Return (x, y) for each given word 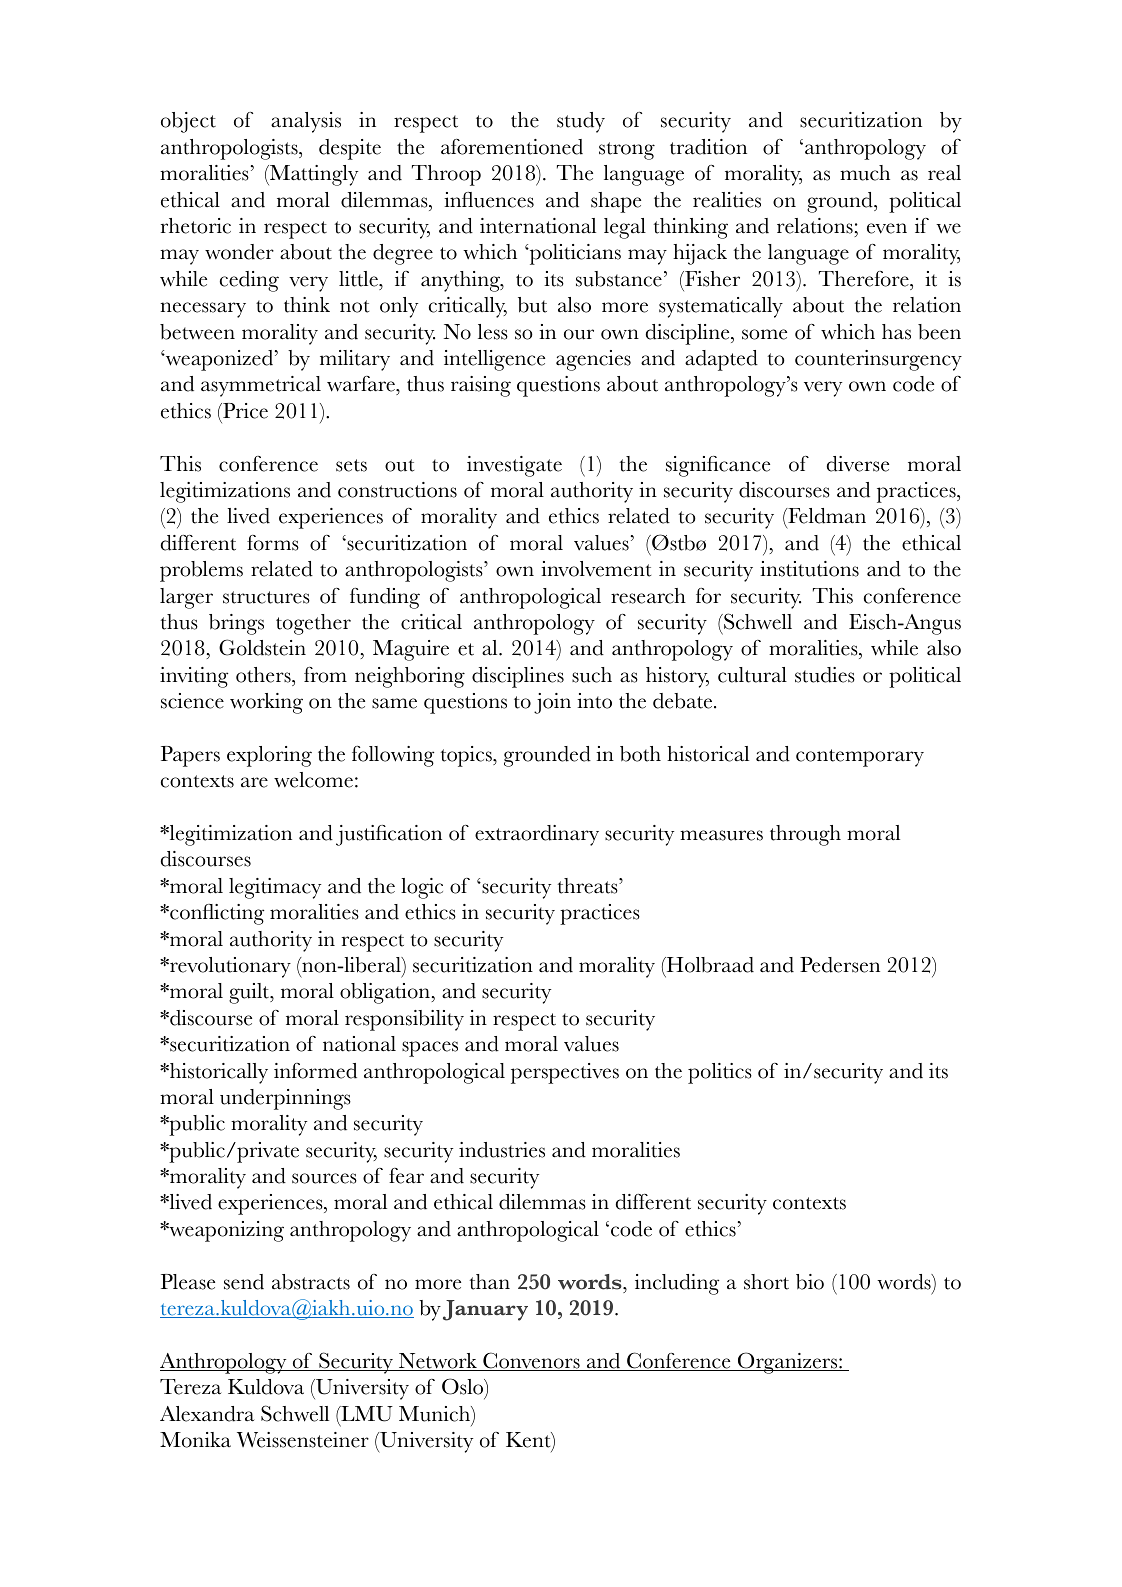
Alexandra (207, 1414)
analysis (306, 122)
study (581, 122)
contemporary (860, 758)
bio (810, 1282)
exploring (269, 756)
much (865, 173)
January (485, 1310)
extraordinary (537, 835)
